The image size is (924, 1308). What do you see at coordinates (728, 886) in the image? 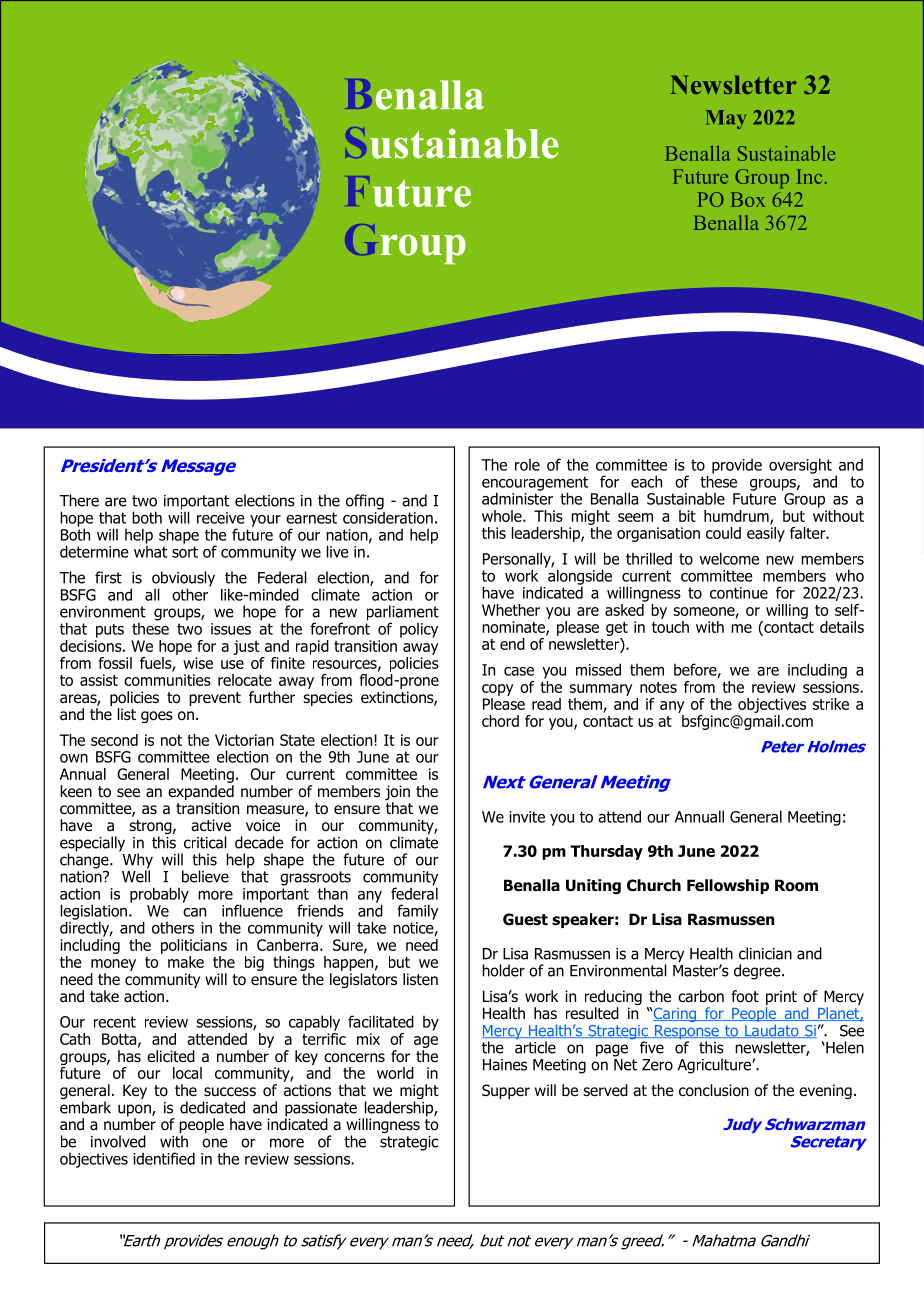
I see `Fellowship` at bounding box center [728, 886].
